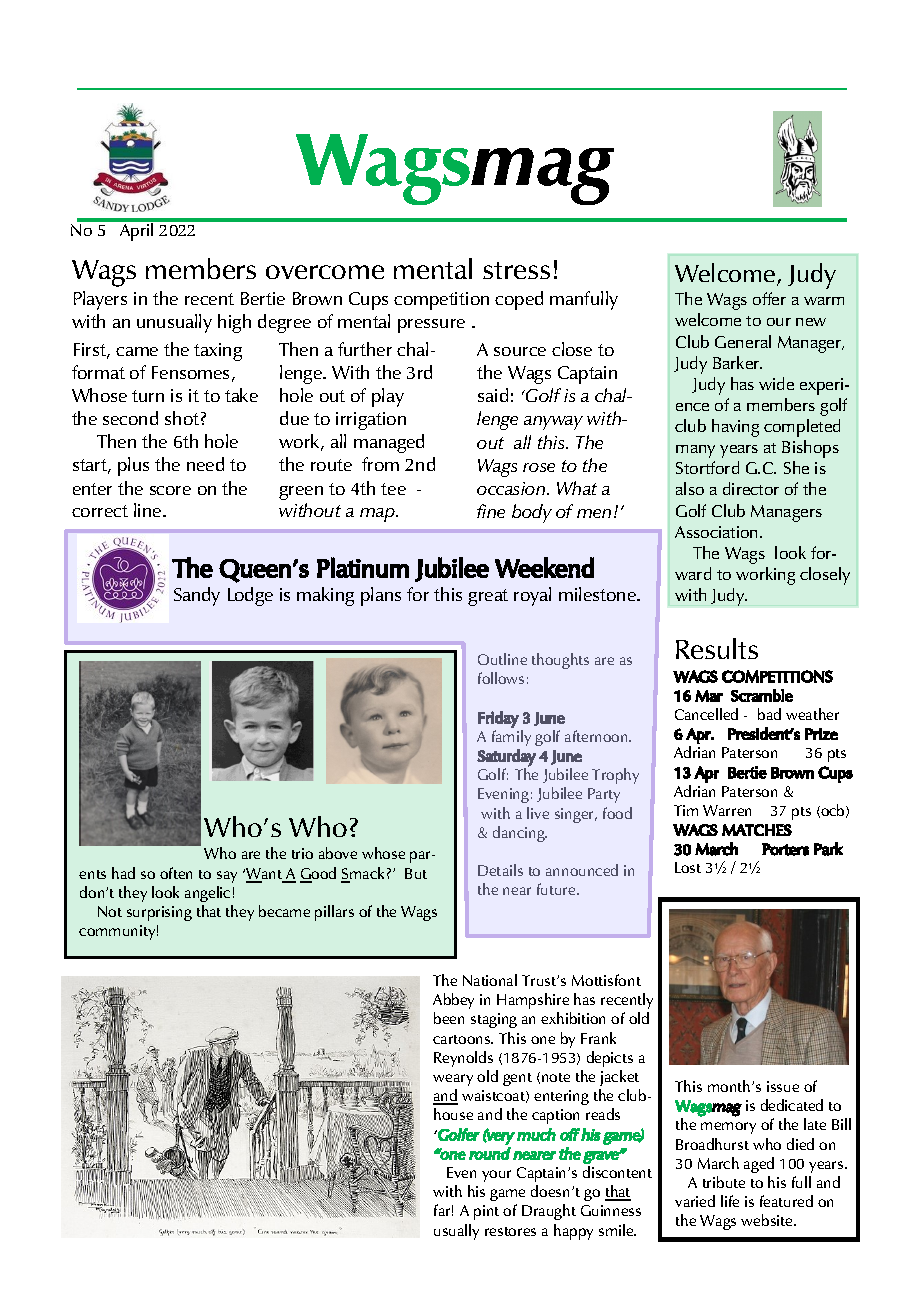  What do you see at coordinates (769, 298) in the document?
I see `offer` at bounding box center [769, 298].
